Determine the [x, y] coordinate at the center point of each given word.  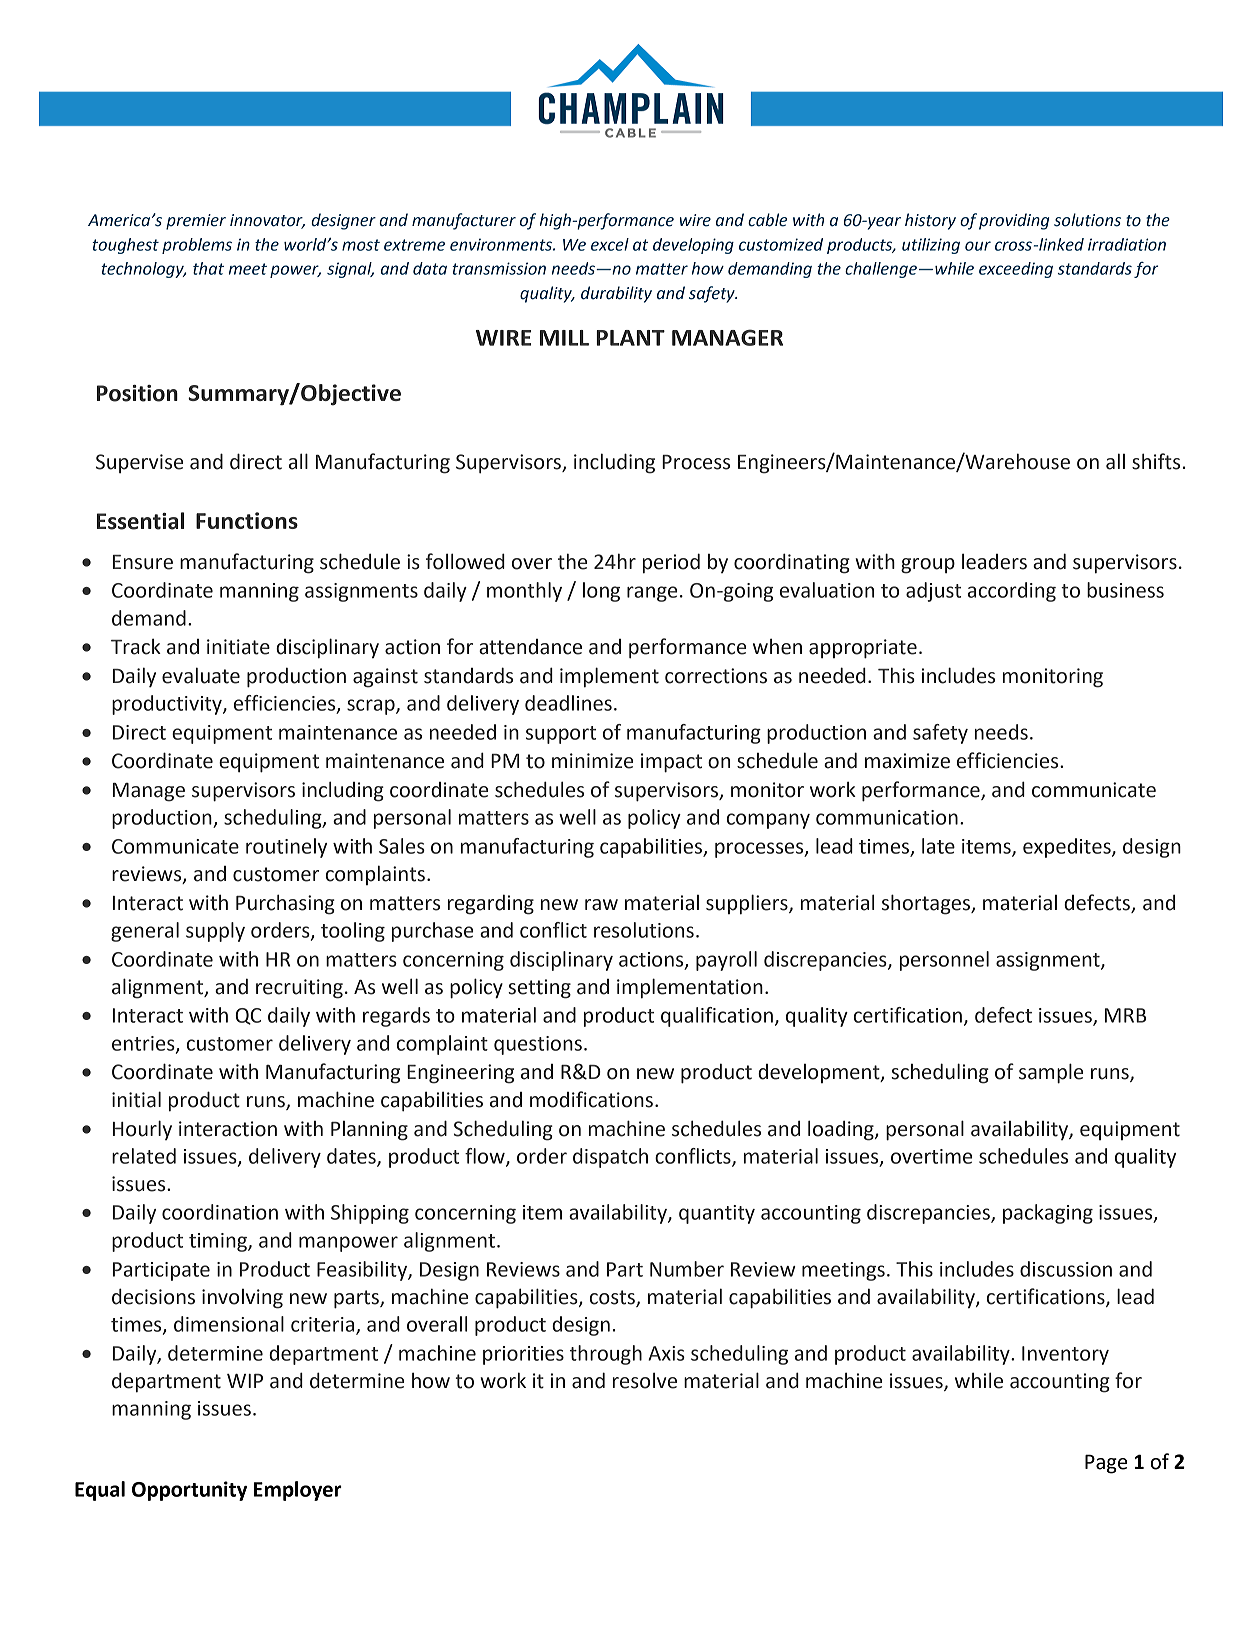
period [671, 563]
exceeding [1016, 270]
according [1012, 592]
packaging [1048, 1214]
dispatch [610, 1158]
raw [601, 905]
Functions [247, 520]
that [208, 268]
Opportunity [189, 1491]
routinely [286, 848]
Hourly [142, 1130]
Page [1106, 1464]
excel [610, 244]
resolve [645, 1381]
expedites [1068, 848]
